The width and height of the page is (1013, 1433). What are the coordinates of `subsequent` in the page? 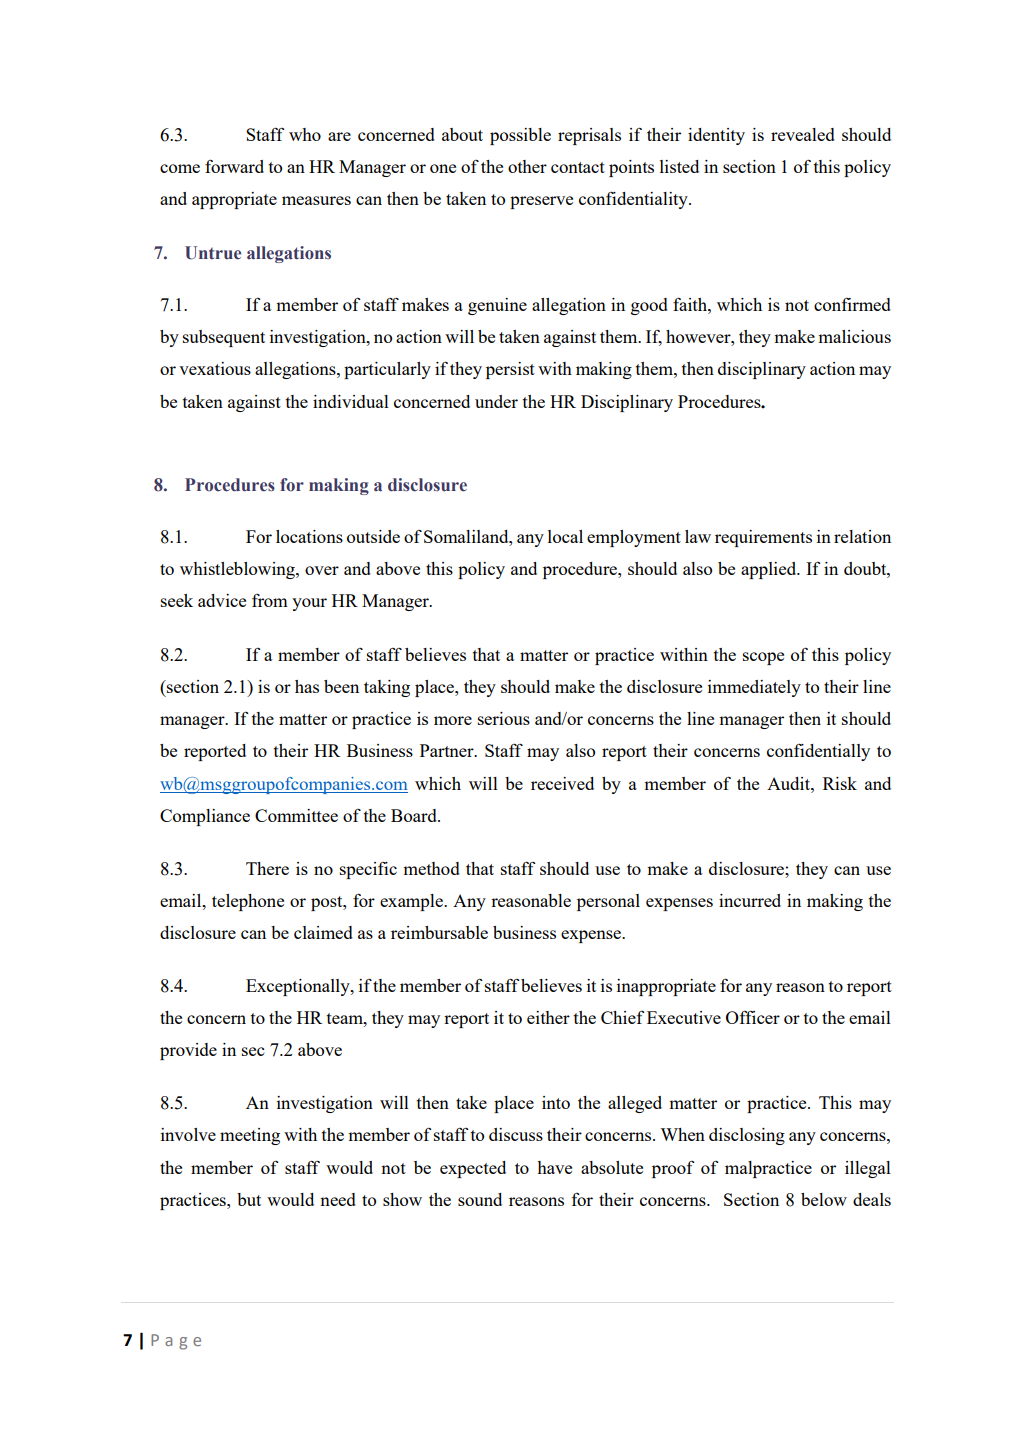 It's located at (224, 338).
